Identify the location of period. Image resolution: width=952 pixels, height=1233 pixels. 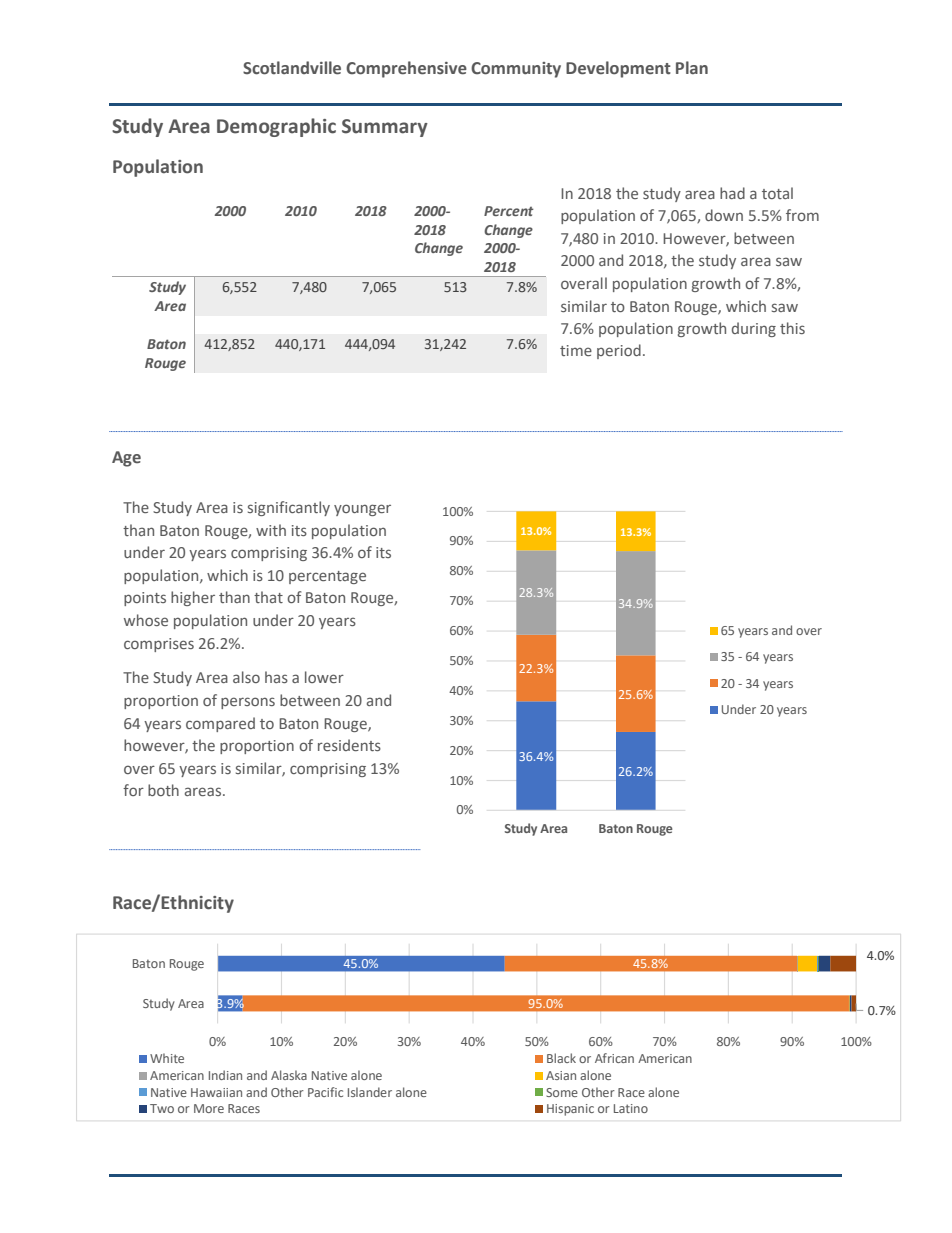
(619, 351).
